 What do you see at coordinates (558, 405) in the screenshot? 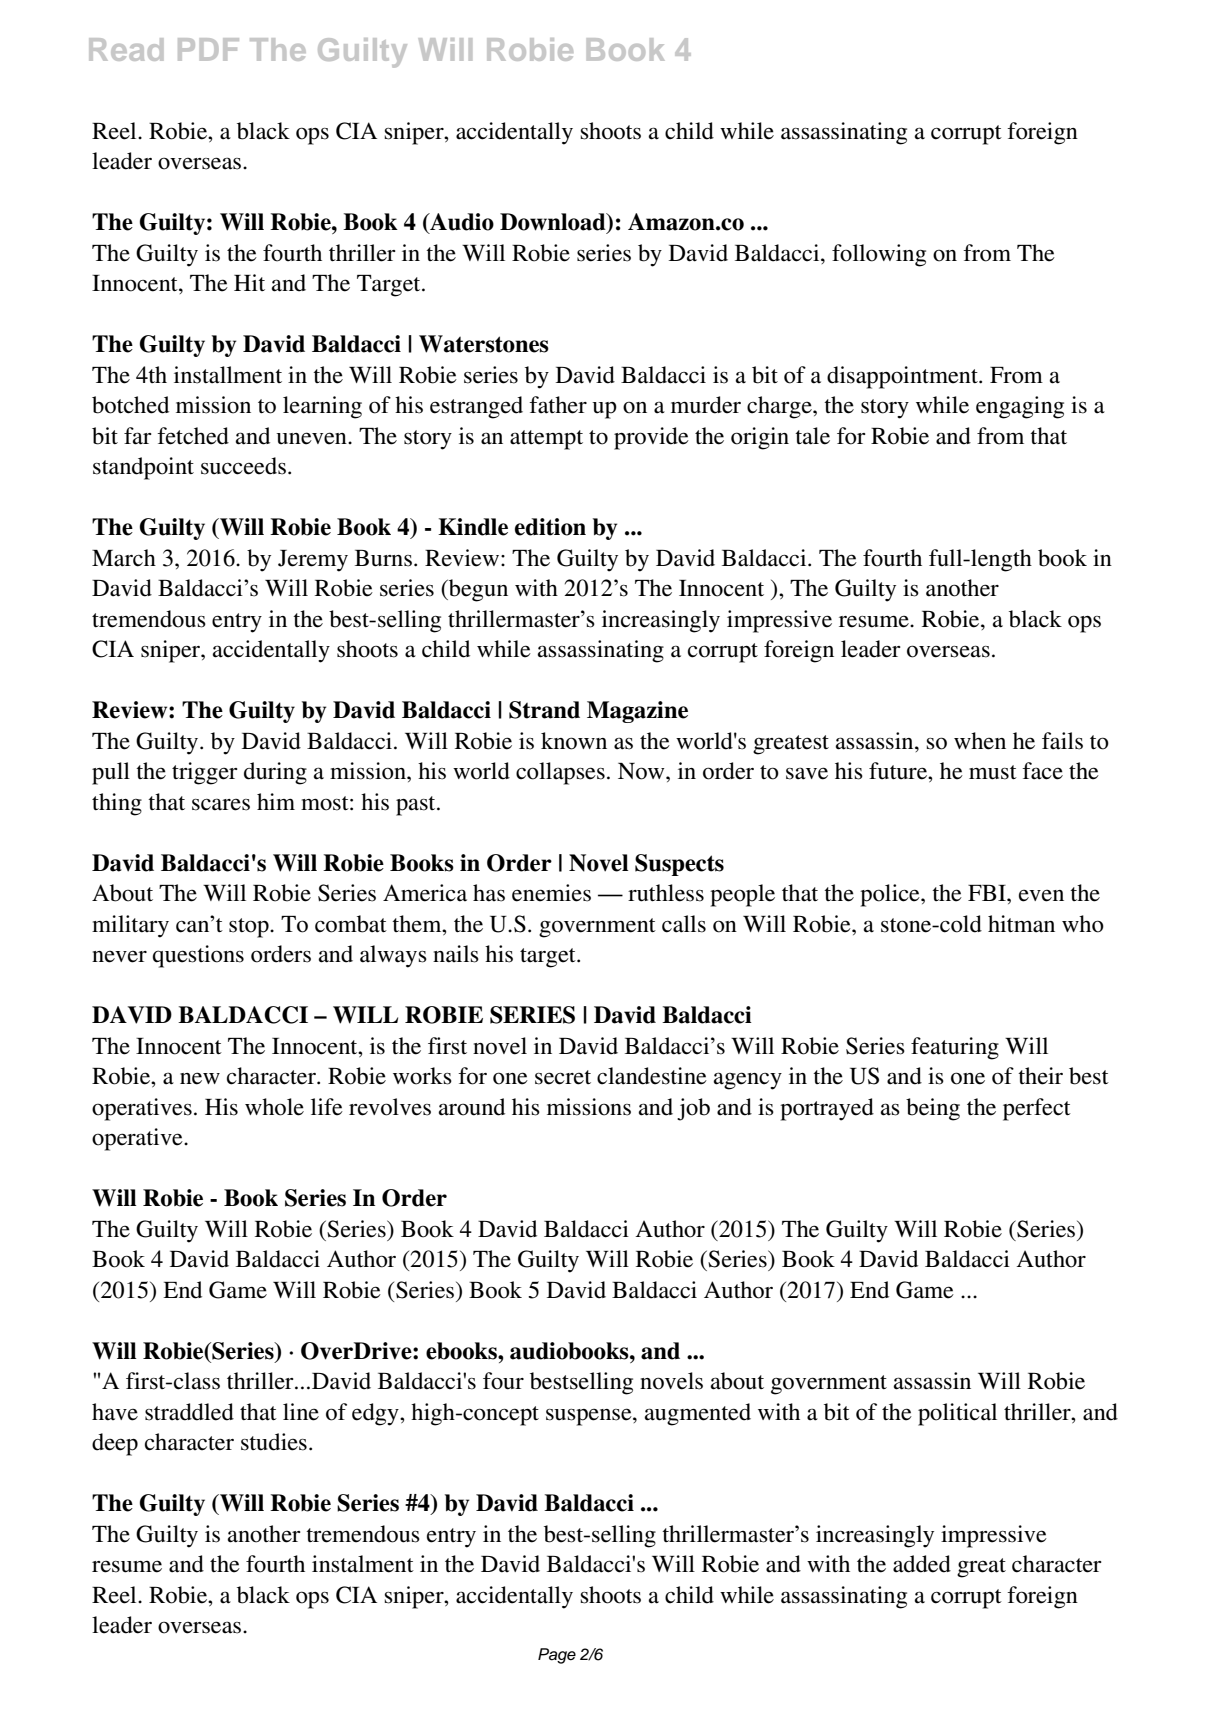
I see `father` at bounding box center [558, 405].
